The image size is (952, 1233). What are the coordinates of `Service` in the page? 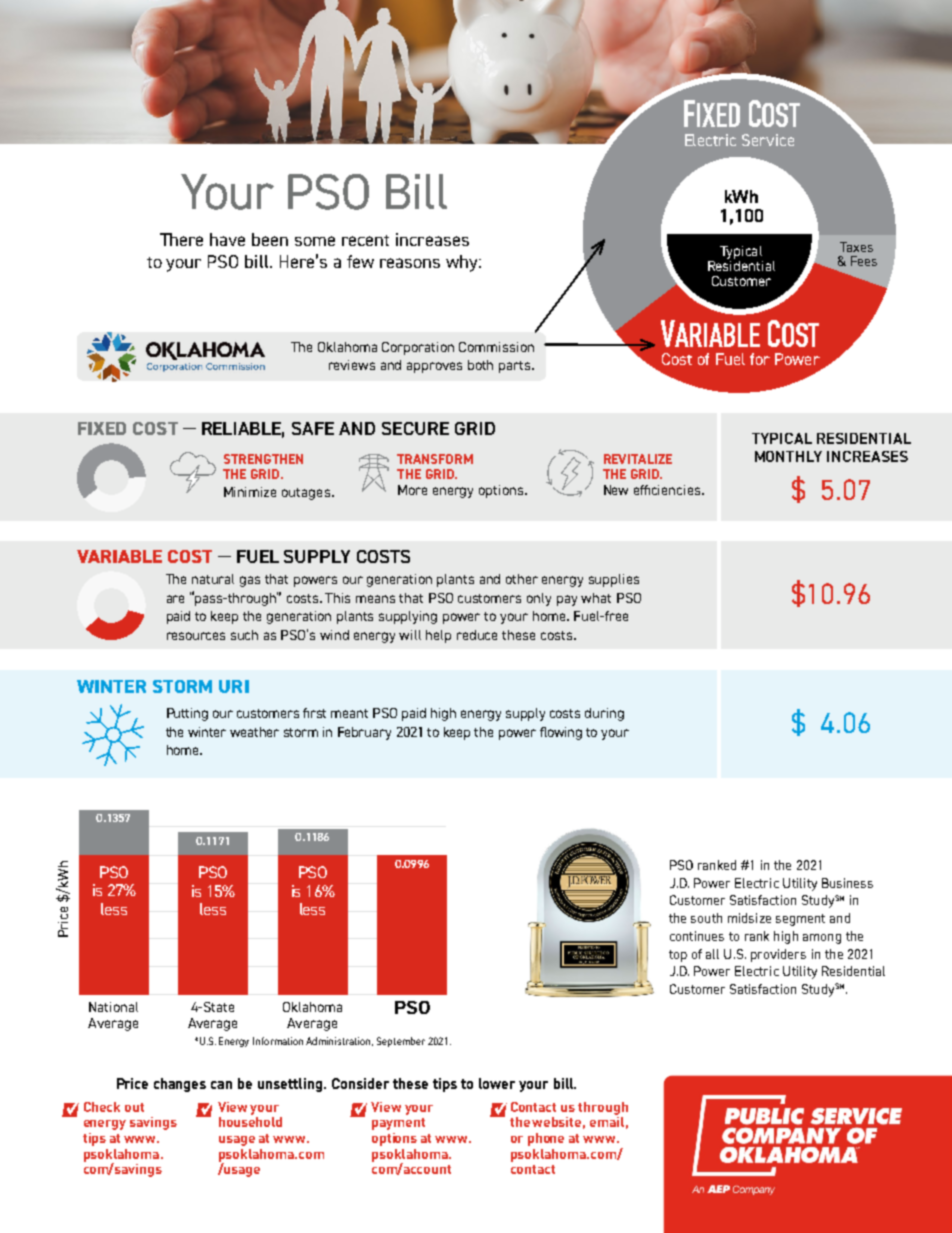 It's located at (768, 140).
